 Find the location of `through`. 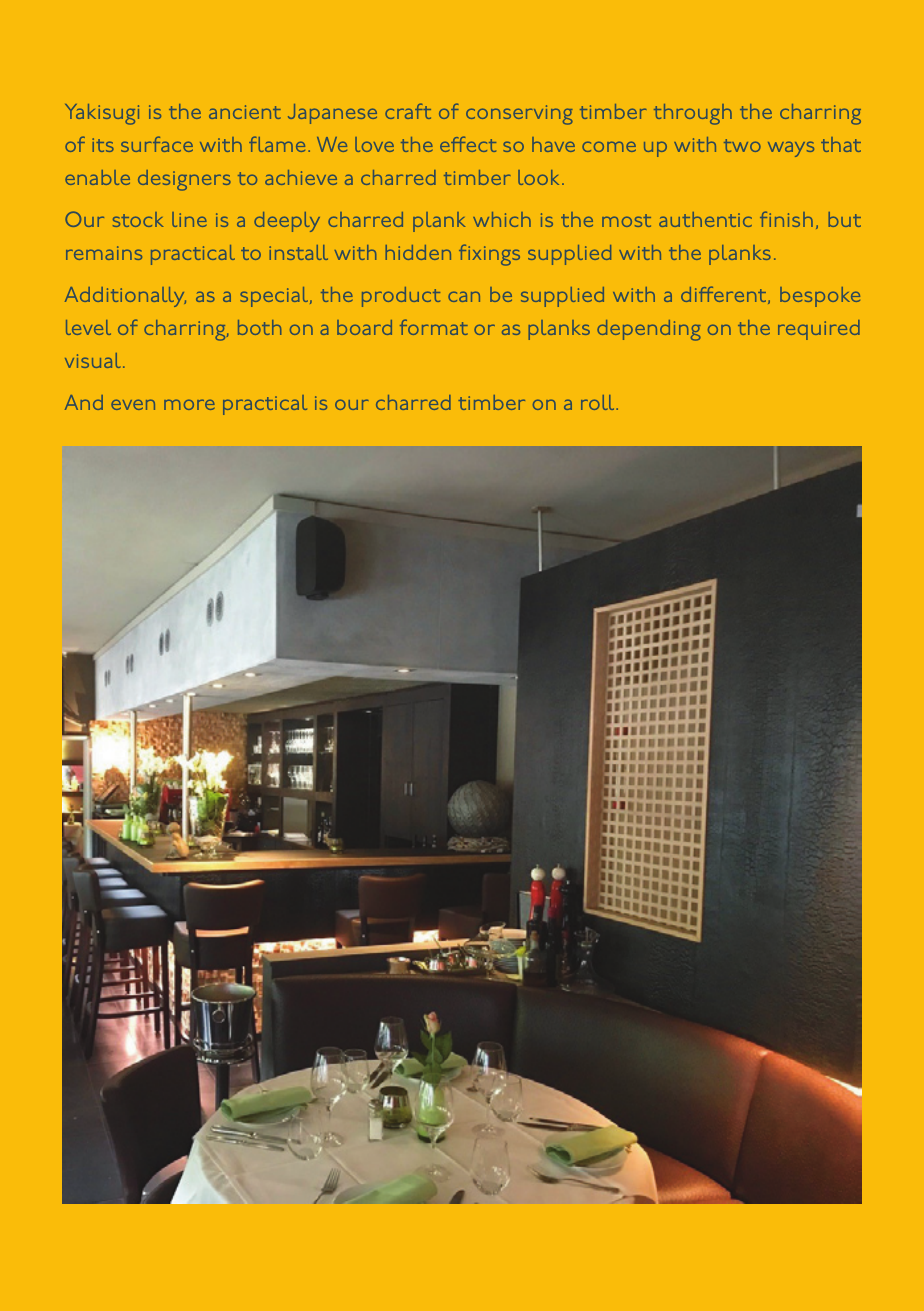

through is located at coordinates (693, 114).
